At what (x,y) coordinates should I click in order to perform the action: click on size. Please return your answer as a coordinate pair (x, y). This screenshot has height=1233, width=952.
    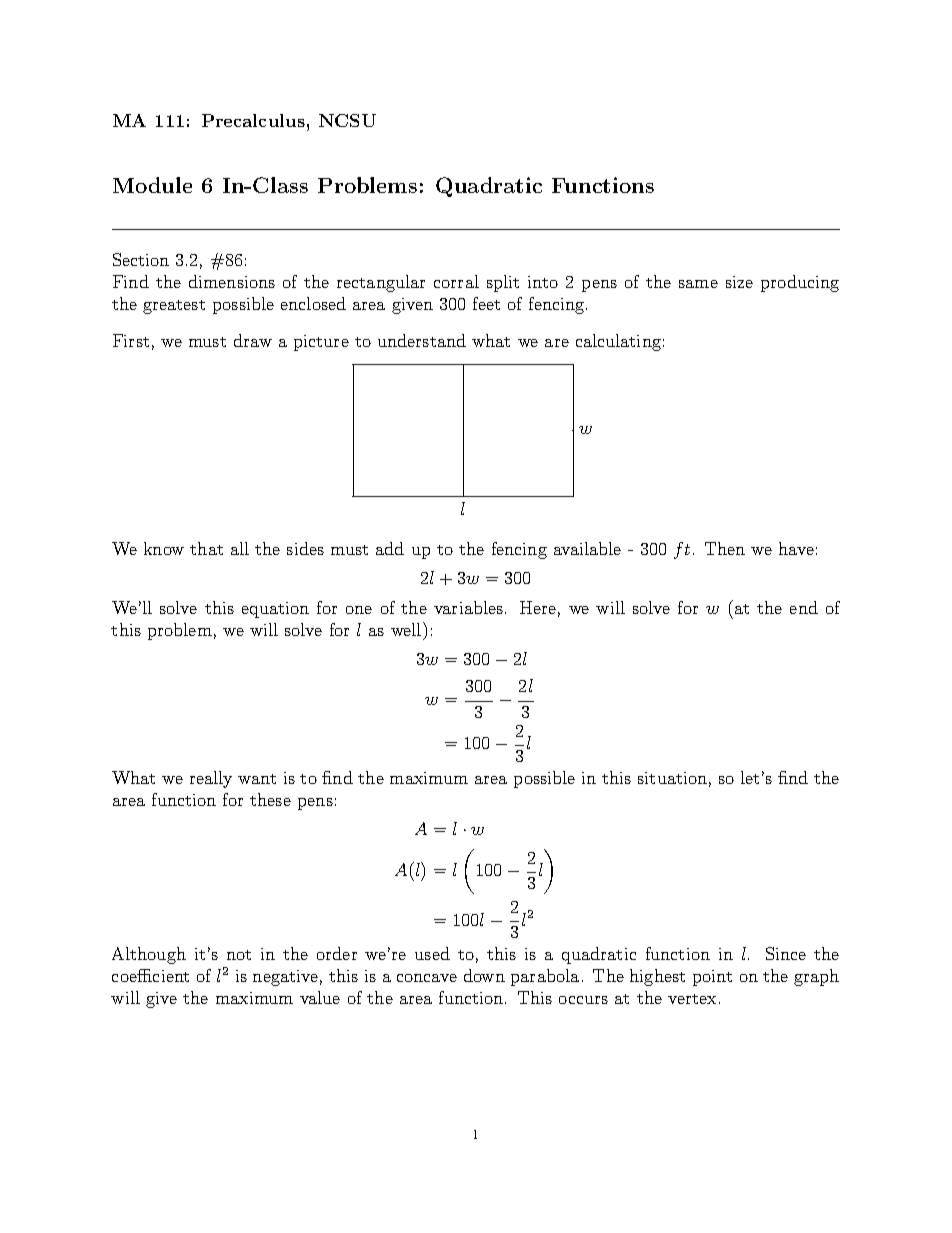
    Looking at the image, I should click on (739, 282).
